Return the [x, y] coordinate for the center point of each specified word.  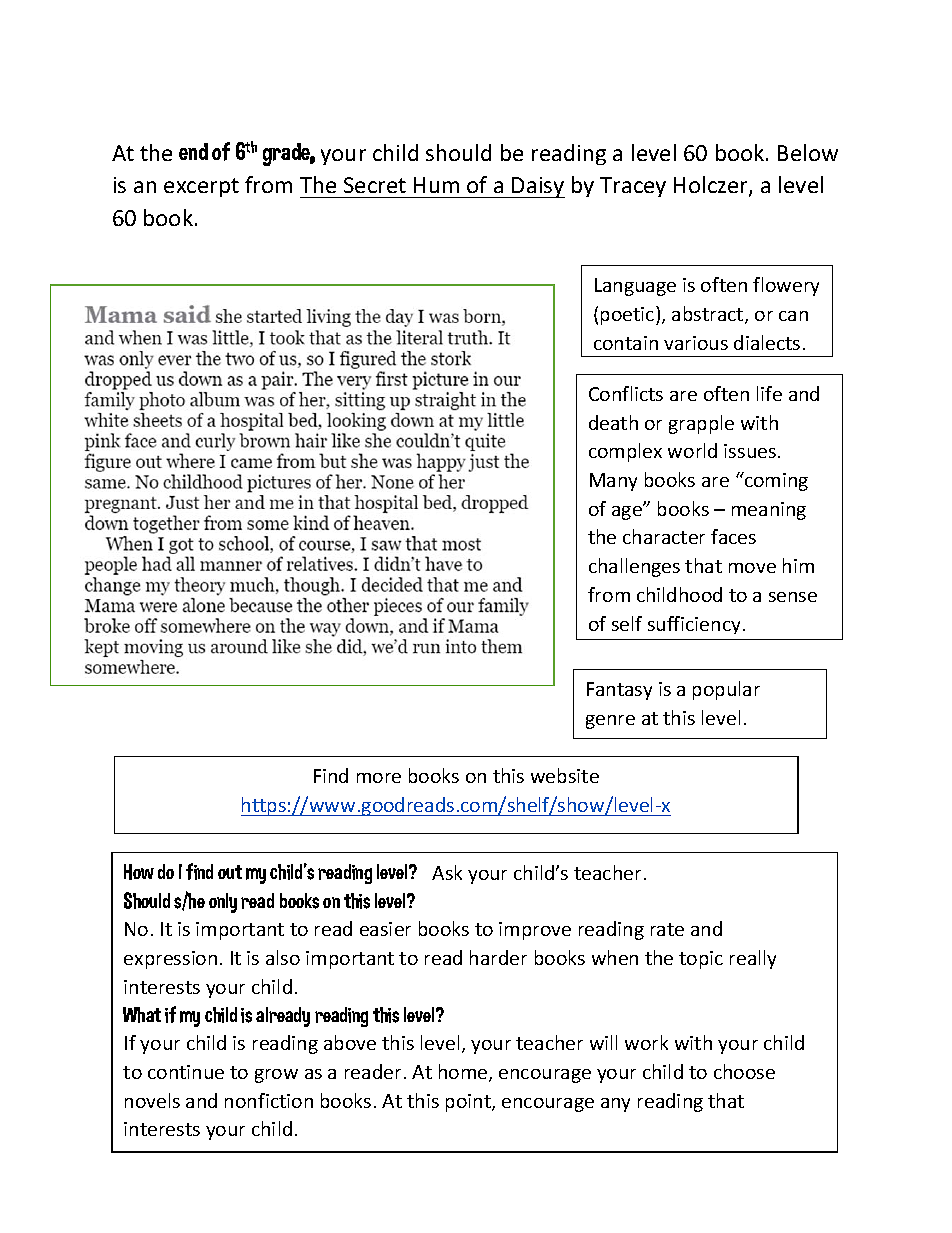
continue [186, 1072]
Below [808, 152]
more [379, 778]
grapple [701, 424]
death [613, 422]
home [464, 1073]
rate [667, 929]
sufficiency [694, 625]
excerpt [201, 187]
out [230, 872]
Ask [447, 872]
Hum [436, 185]
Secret [375, 185]
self [627, 623]
